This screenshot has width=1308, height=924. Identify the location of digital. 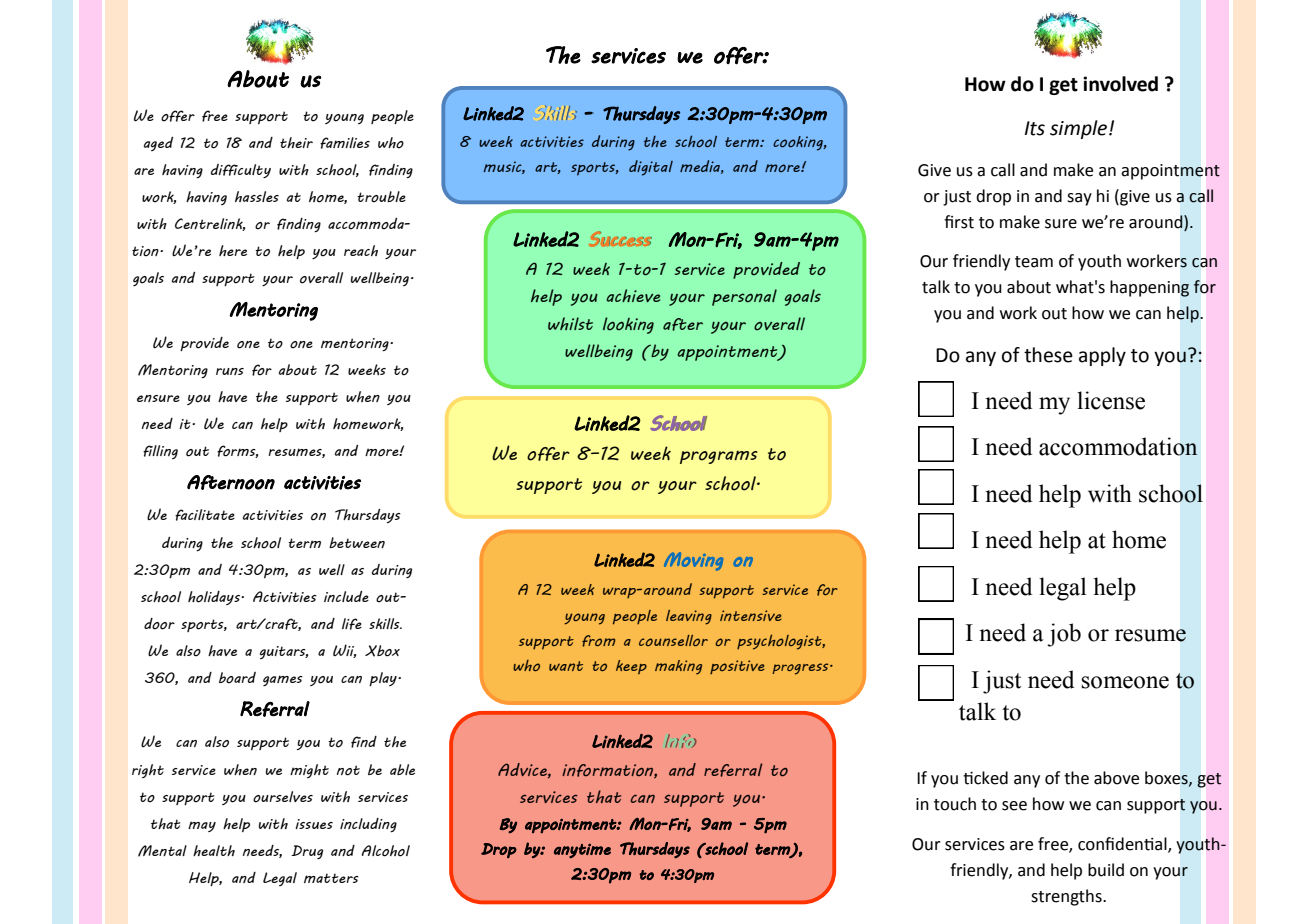
(651, 168).
